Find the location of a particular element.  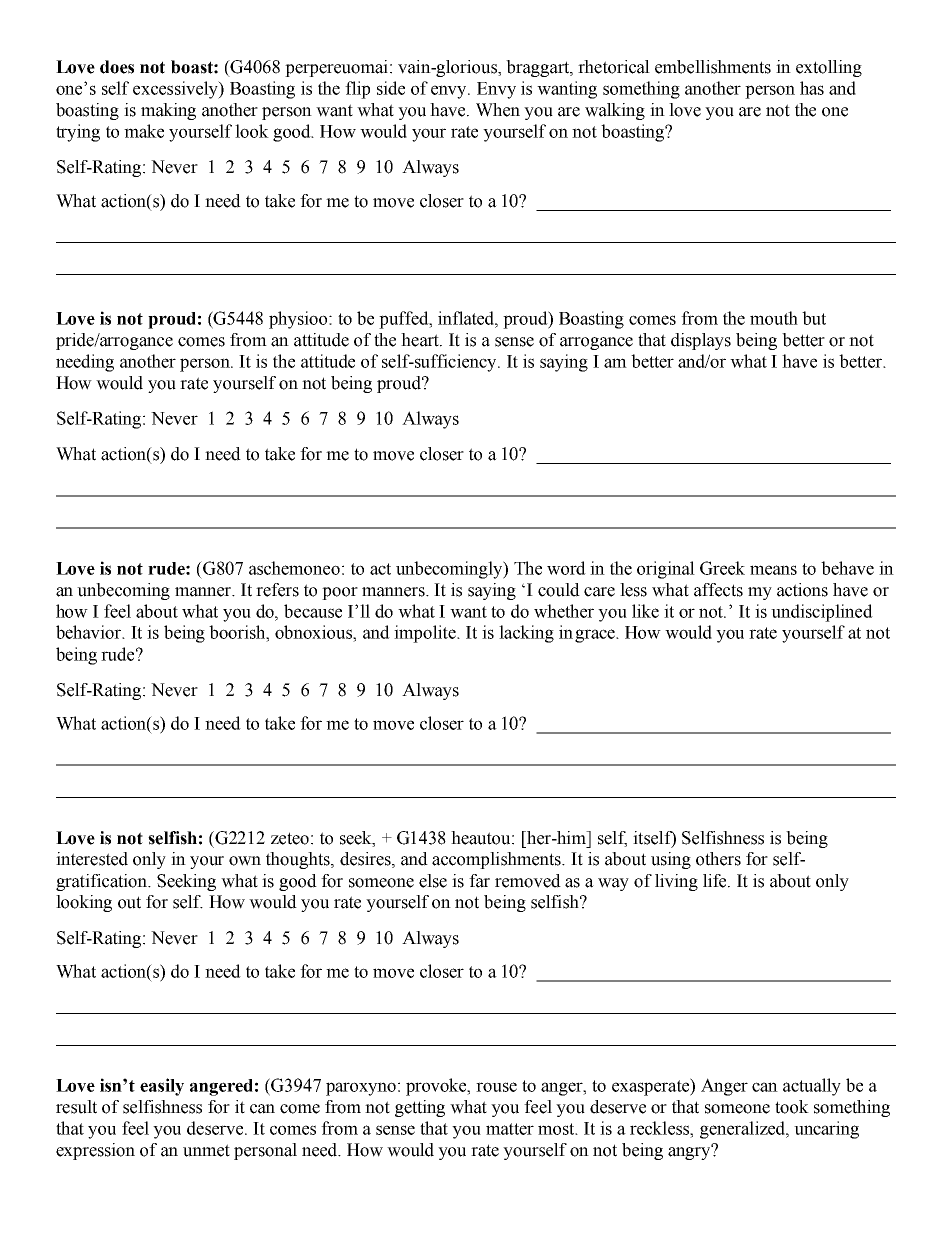

making is located at coordinates (168, 111).
